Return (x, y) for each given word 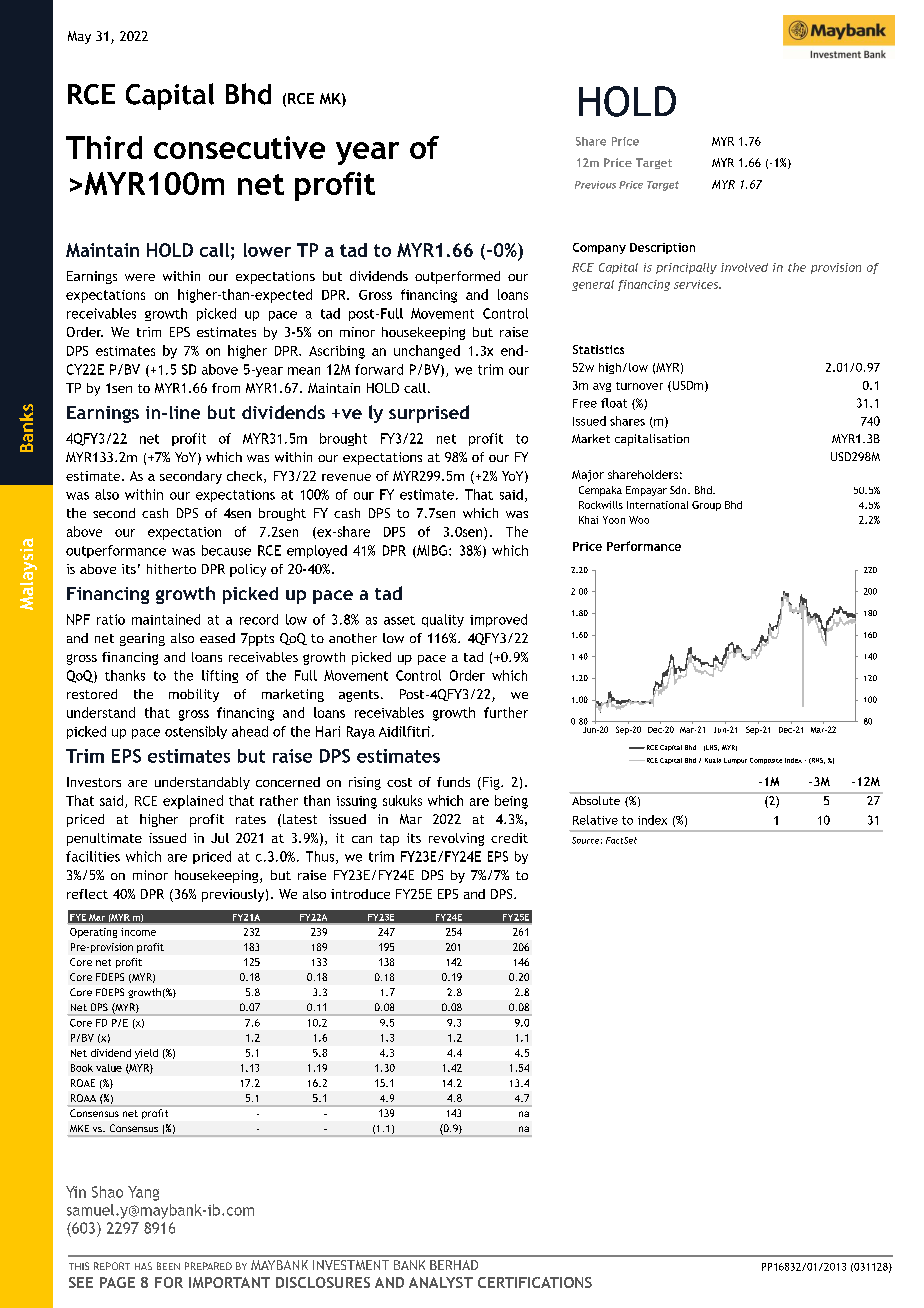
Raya (361, 732)
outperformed (457, 277)
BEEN (168, 1266)
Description (662, 248)
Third (104, 147)
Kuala (713, 760)
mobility (194, 695)
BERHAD (454, 1265)
